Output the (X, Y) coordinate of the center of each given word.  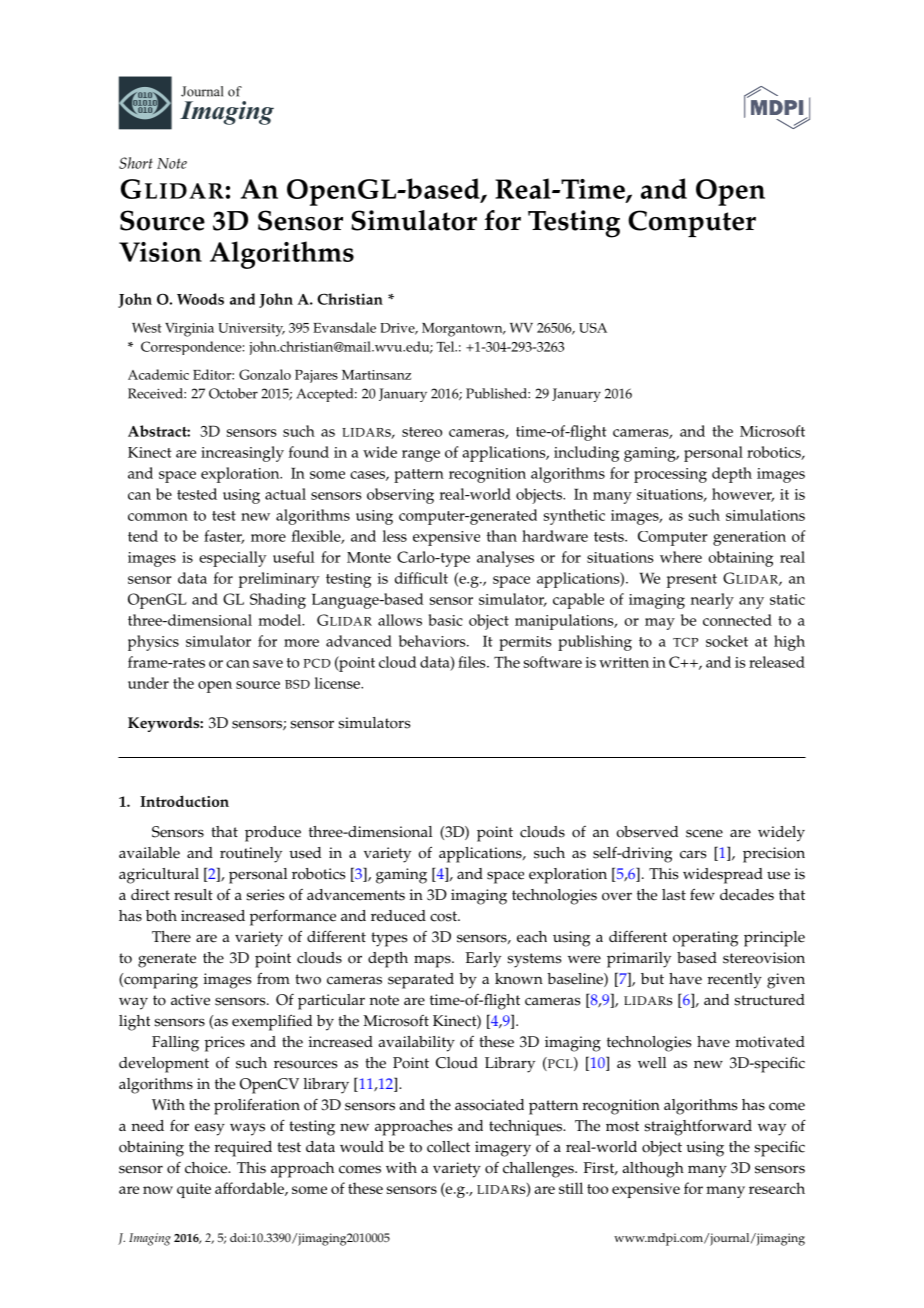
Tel (446, 346)
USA (593, 328)
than (502, 536)
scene (704, 833)
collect (448, 1147)
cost (444, 916)
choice (207, 1168)
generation (749, 538)
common (158, 517)
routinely (251, 855)
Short (136, 163)
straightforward (698, 1127)
